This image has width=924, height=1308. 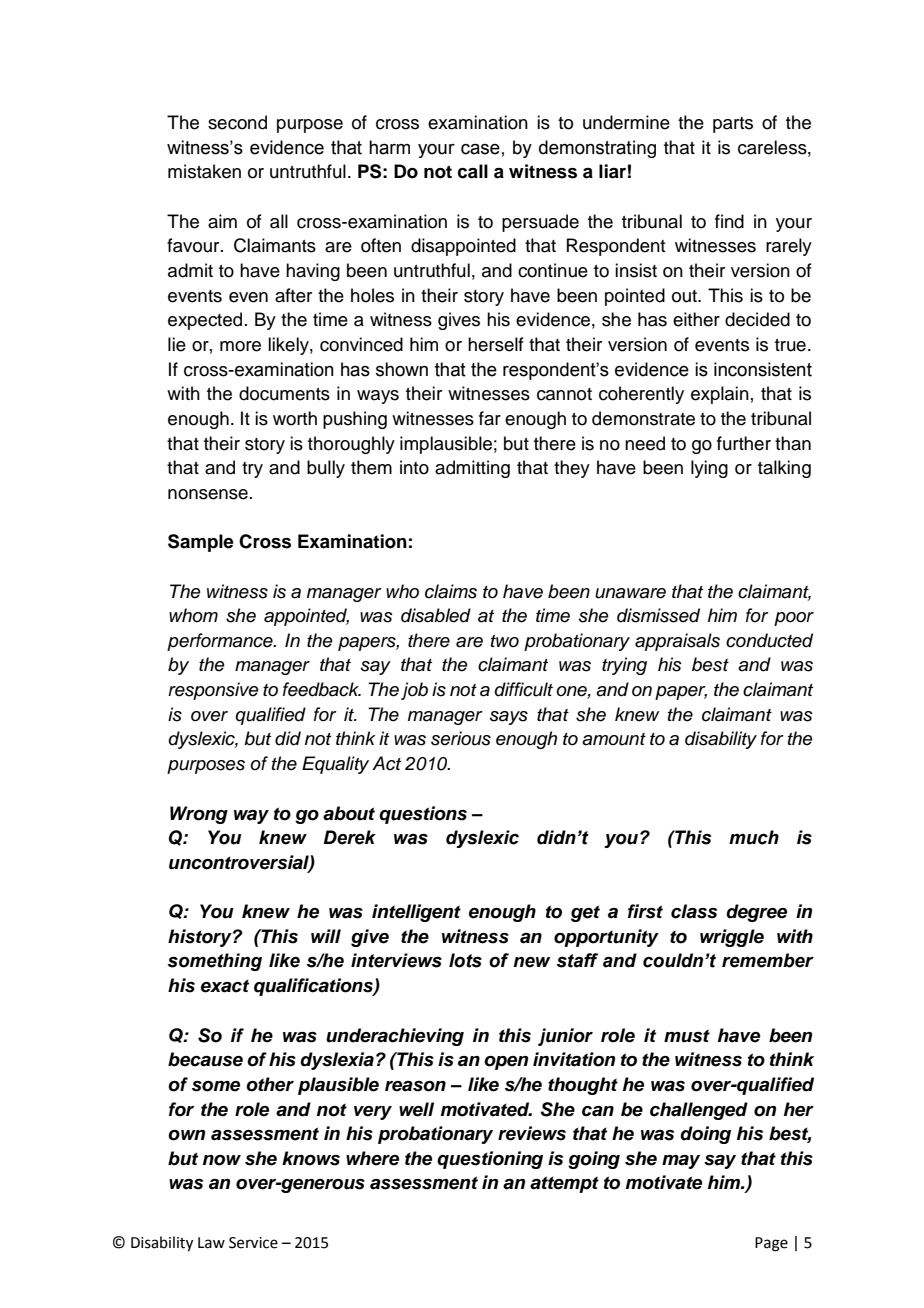 I want to click on Wrong, so click(x=199, y=815).
